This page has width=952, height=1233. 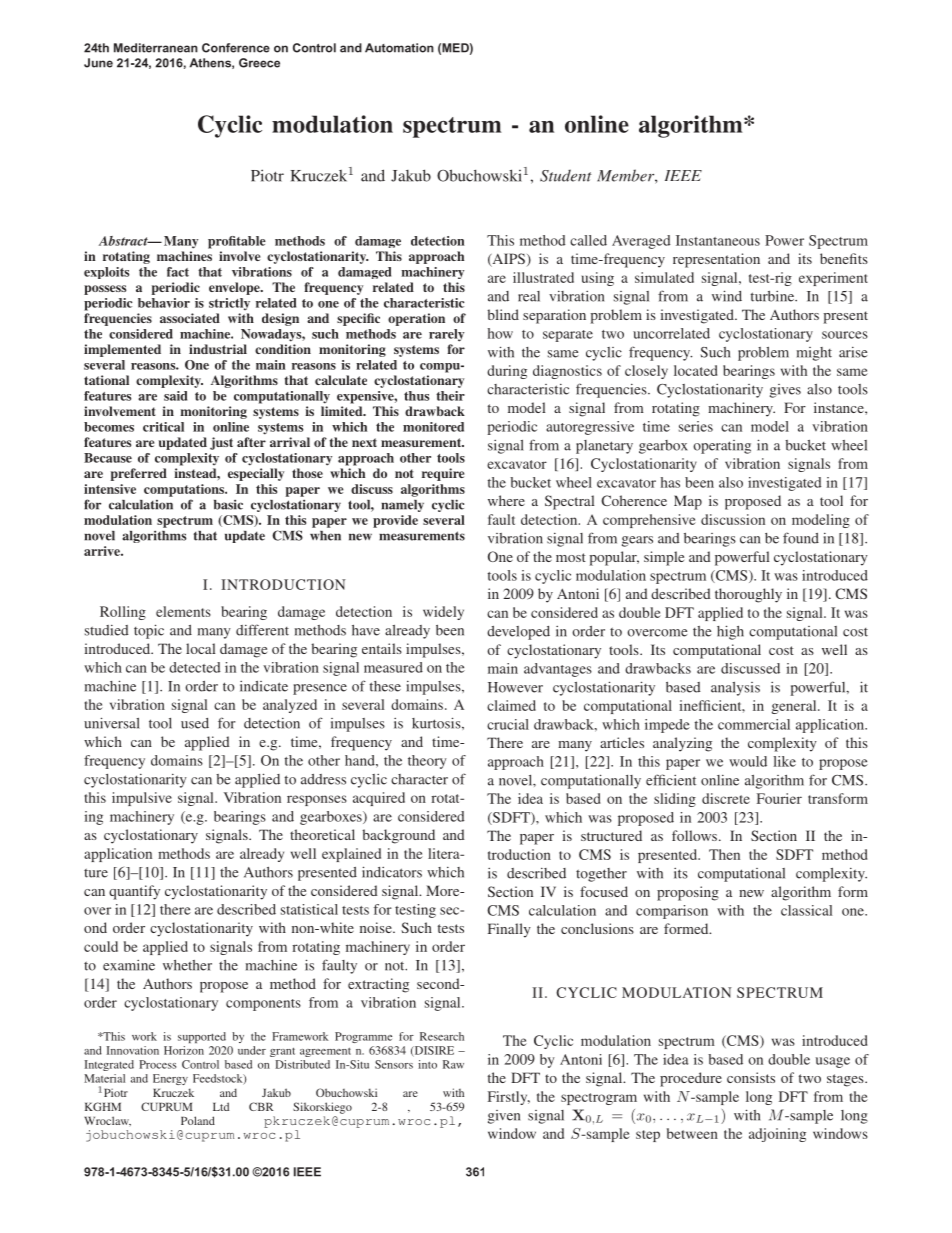 I want to click on consists, so click(x=751, y=1077).
